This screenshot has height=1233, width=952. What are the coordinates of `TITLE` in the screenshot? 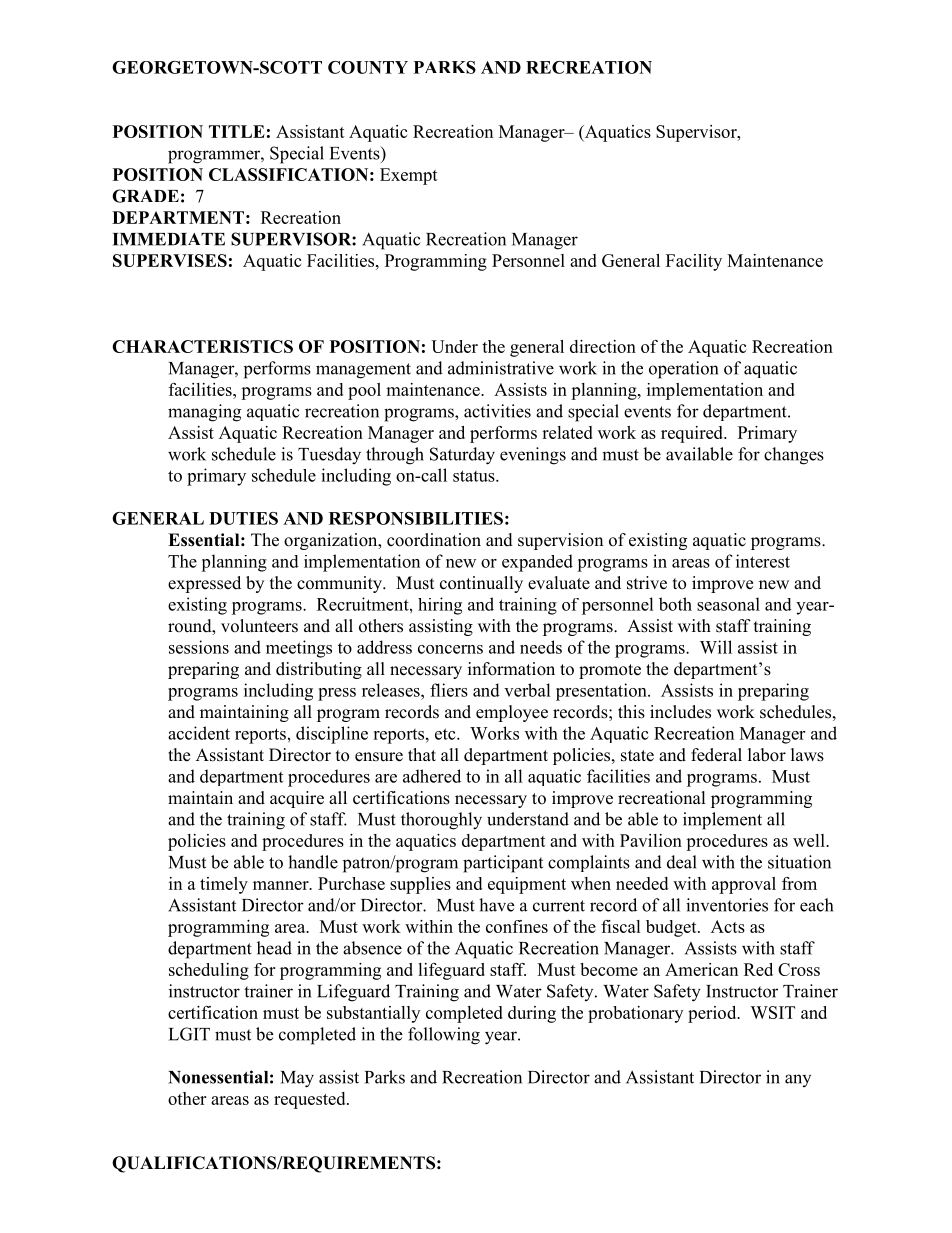 It's located at (237, 131).
